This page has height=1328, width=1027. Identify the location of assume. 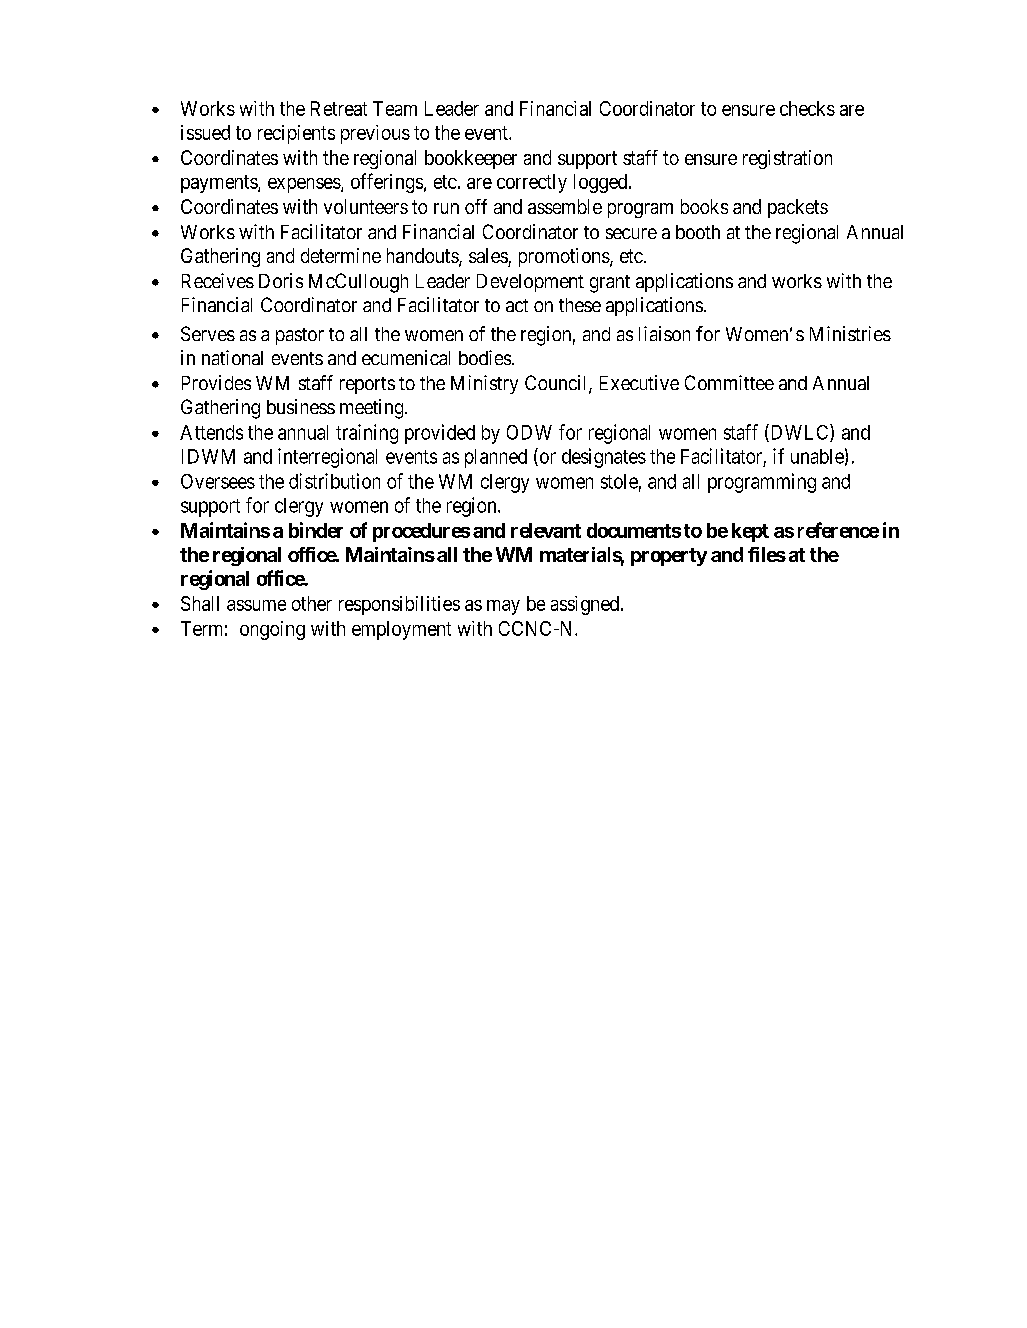
(256, 605).
